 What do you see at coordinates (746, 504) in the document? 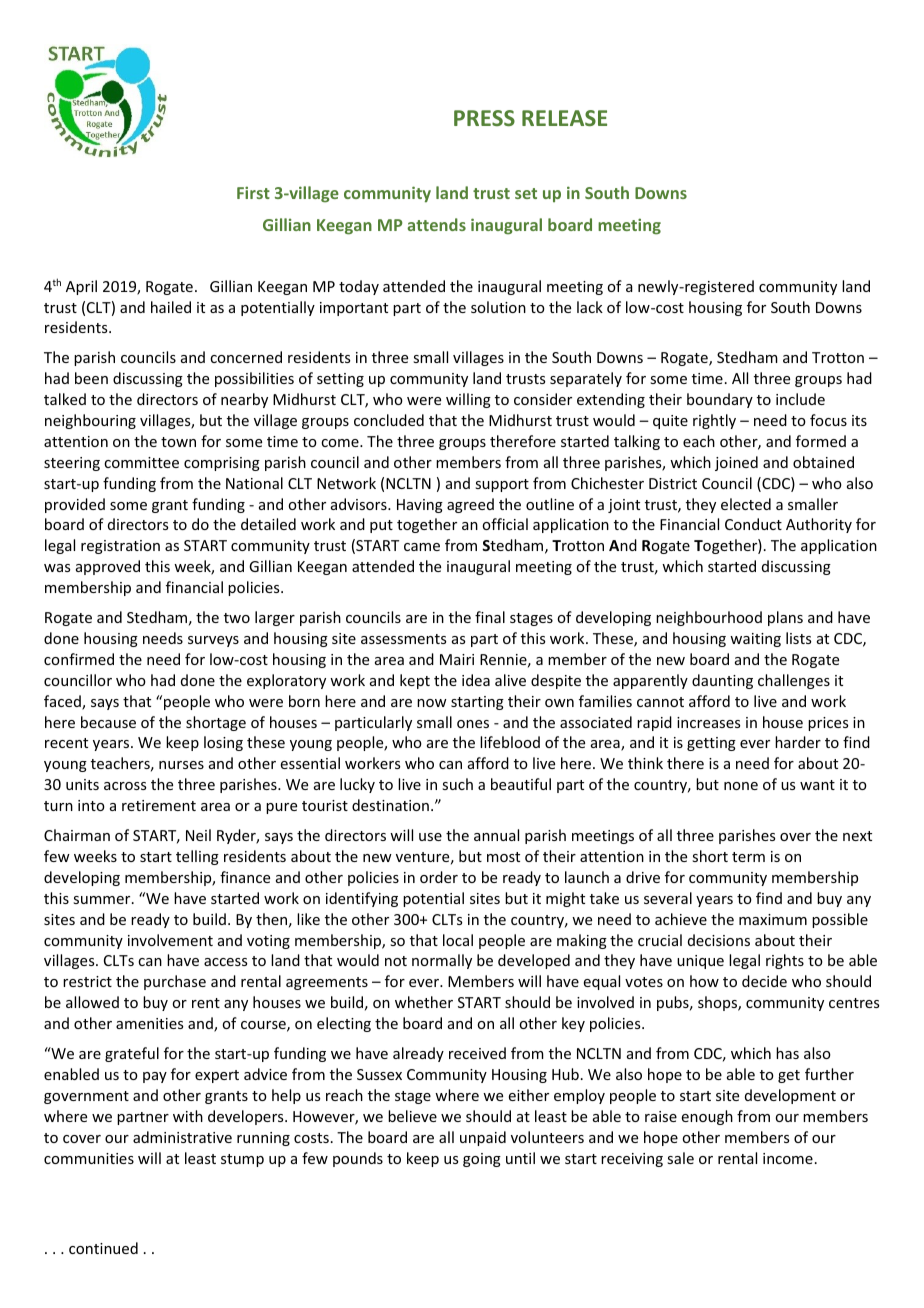
I see `elected` at bounding box center [746, 504].
